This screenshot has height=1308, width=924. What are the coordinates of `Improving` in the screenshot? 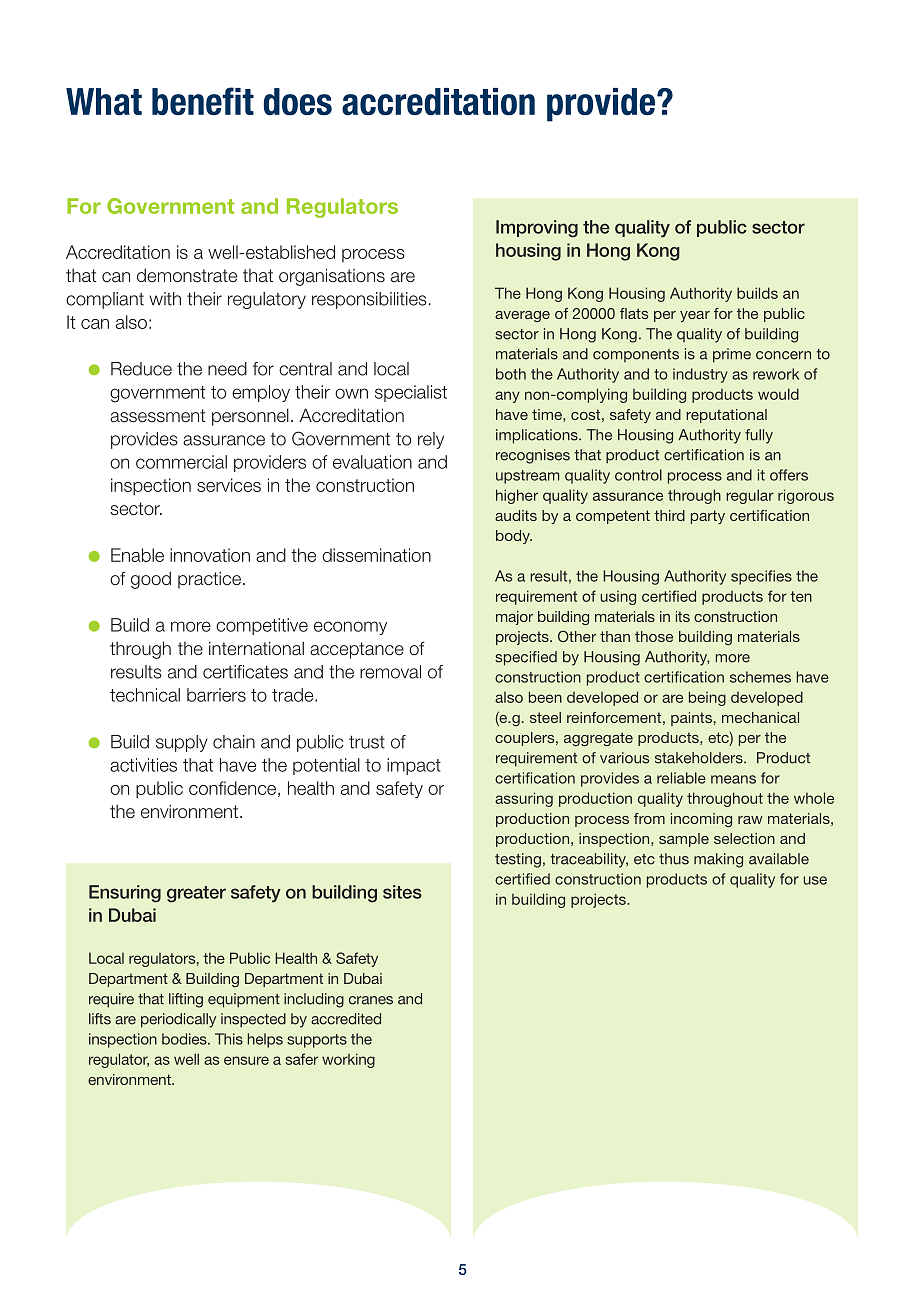 It's located at (537, 229).
